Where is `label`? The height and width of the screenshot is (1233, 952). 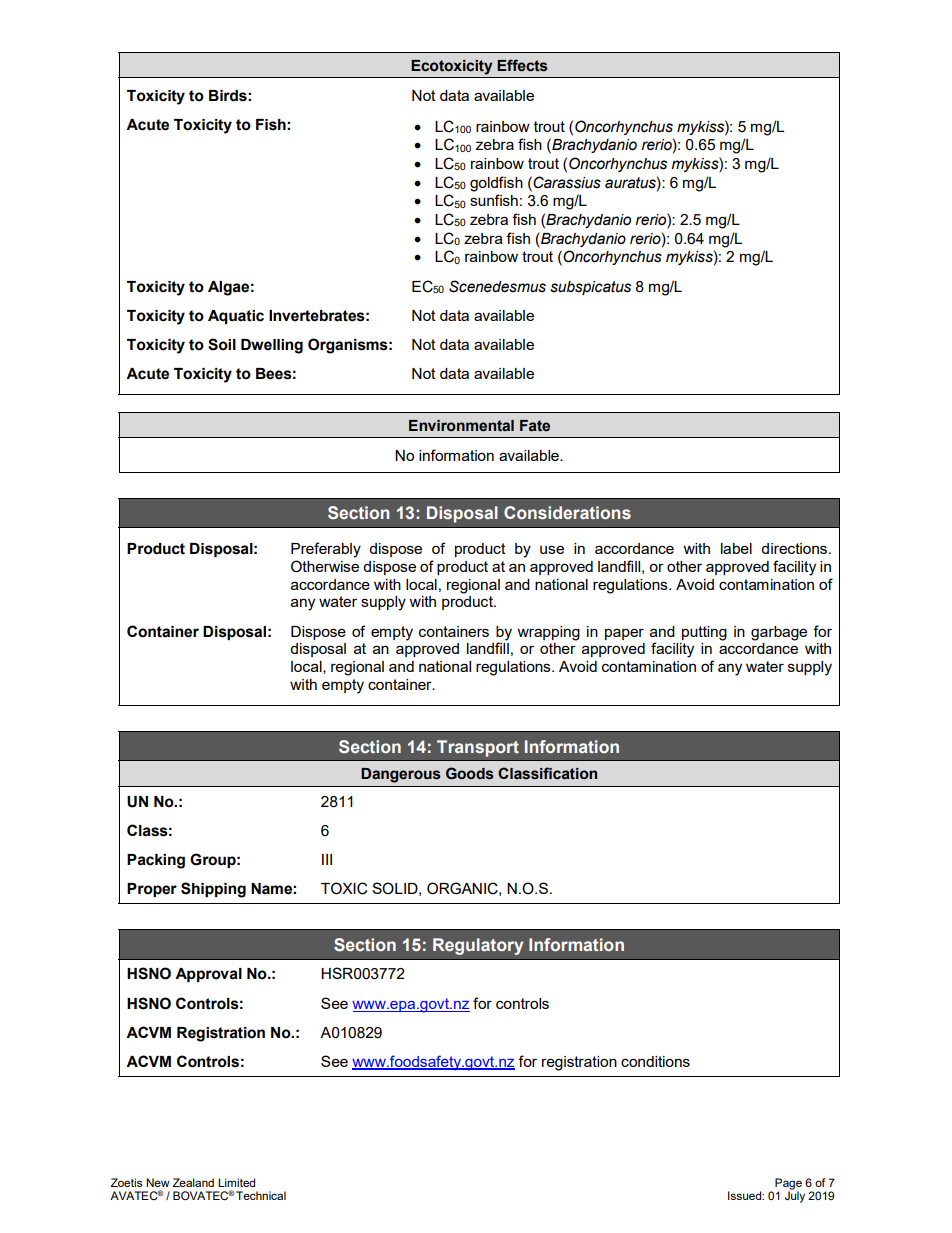
label is located at coordinates (736, 548).
